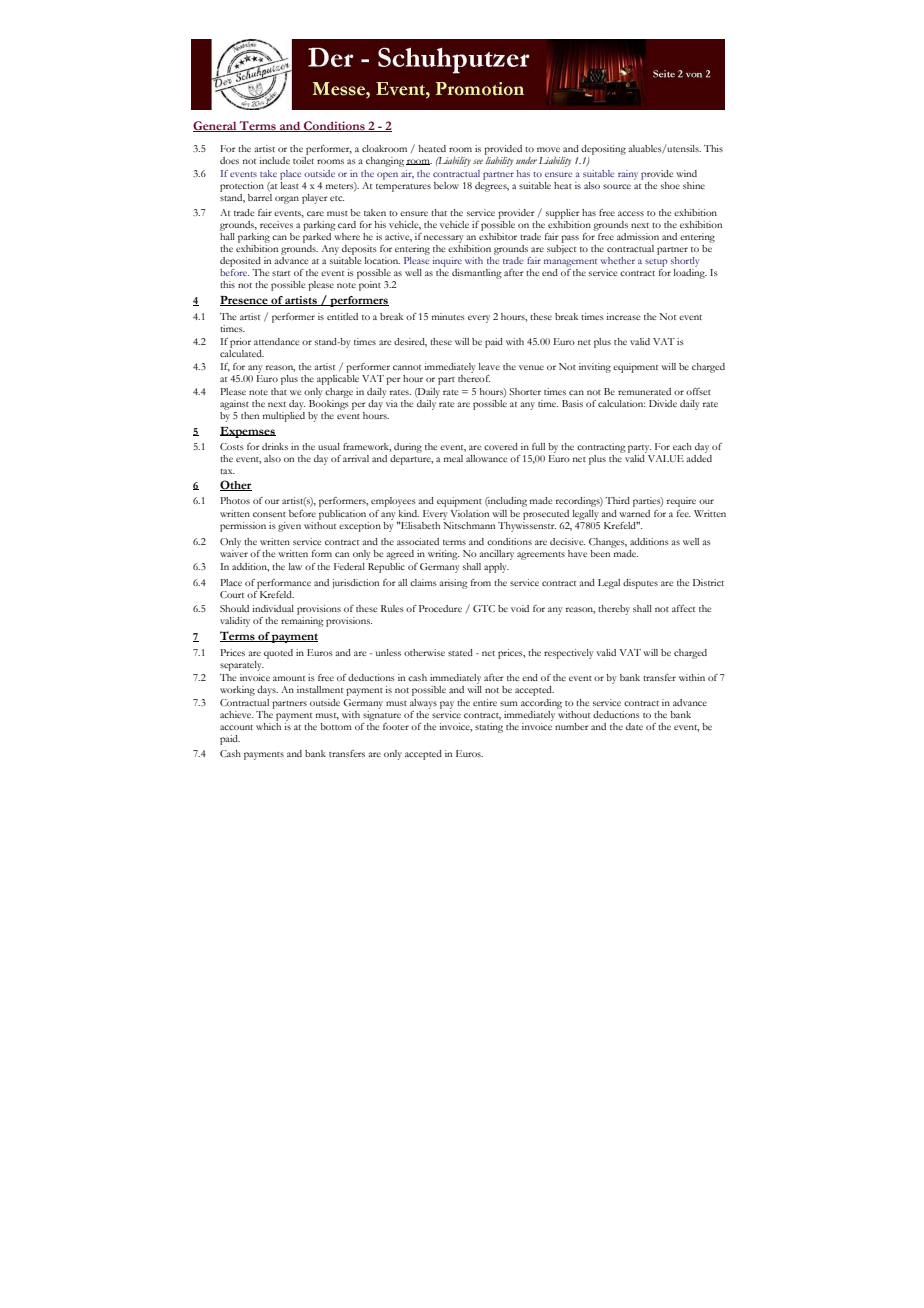  Describe the element at coordinates (274, 160) in the screenshot. I see `include` at that location.
